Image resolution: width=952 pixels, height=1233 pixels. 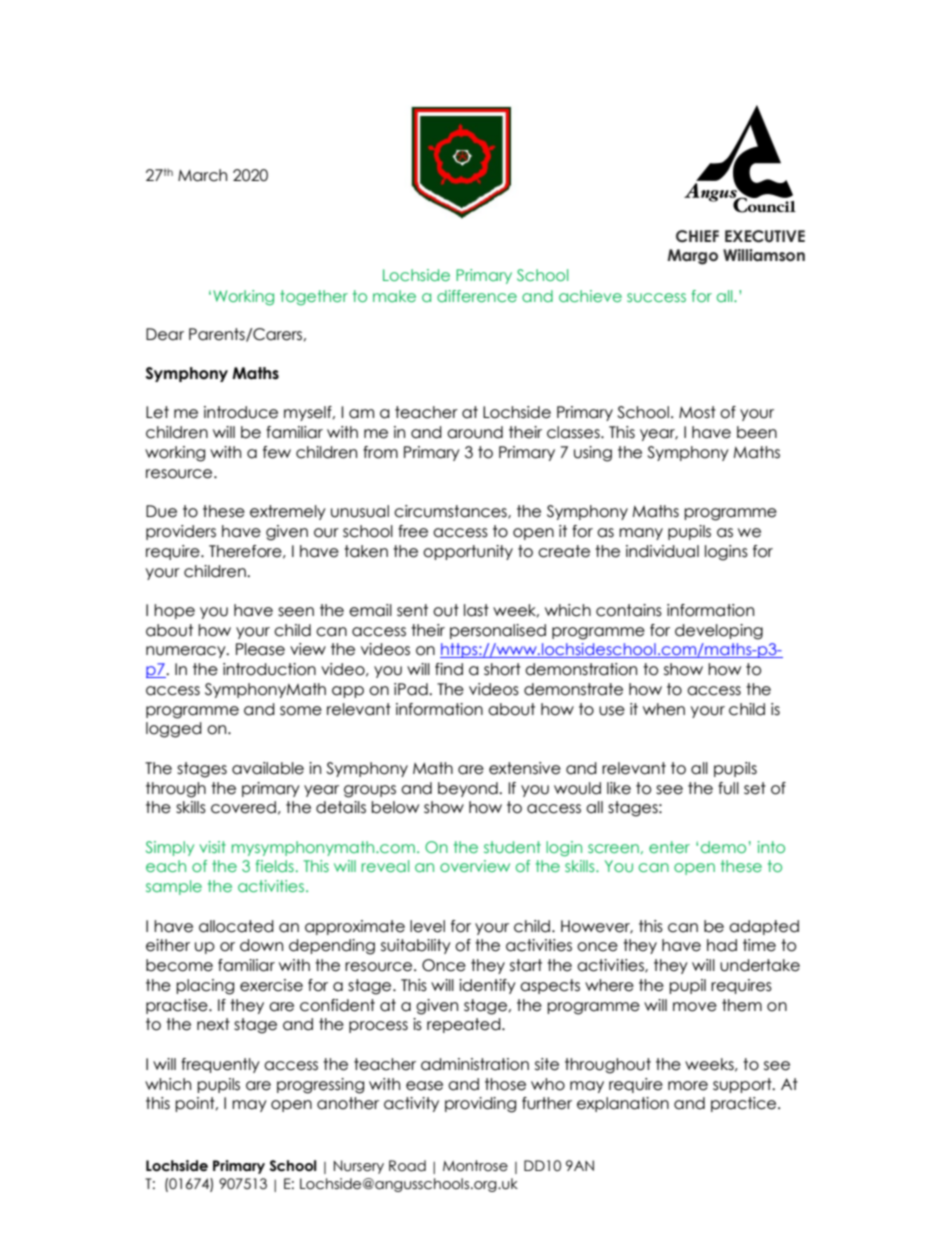 What do you see at coordinates (669, 847) in the screenshot?
I see `enter` at bounding box center [669, 847].
